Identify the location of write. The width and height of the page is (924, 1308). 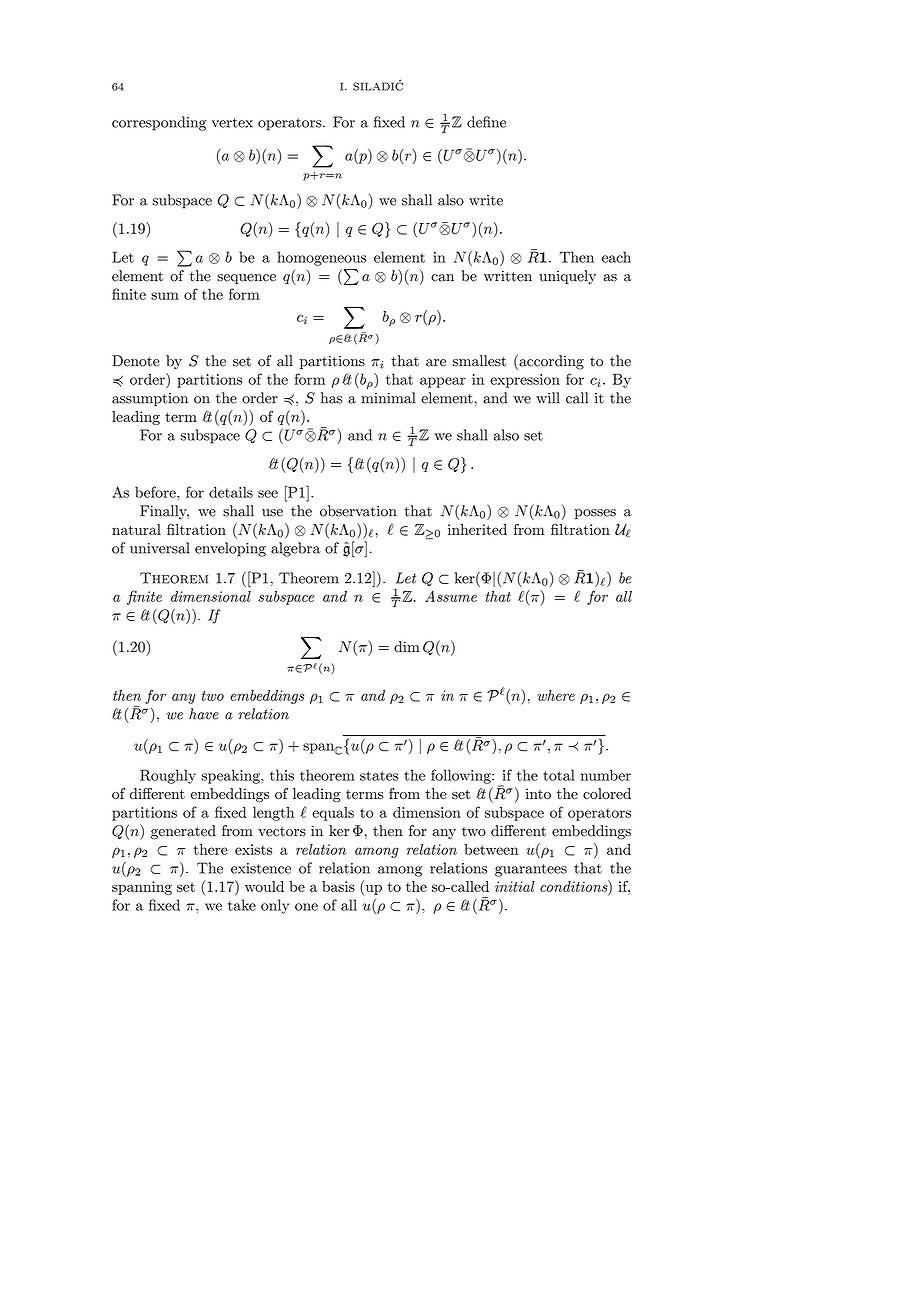
(486, 200).
